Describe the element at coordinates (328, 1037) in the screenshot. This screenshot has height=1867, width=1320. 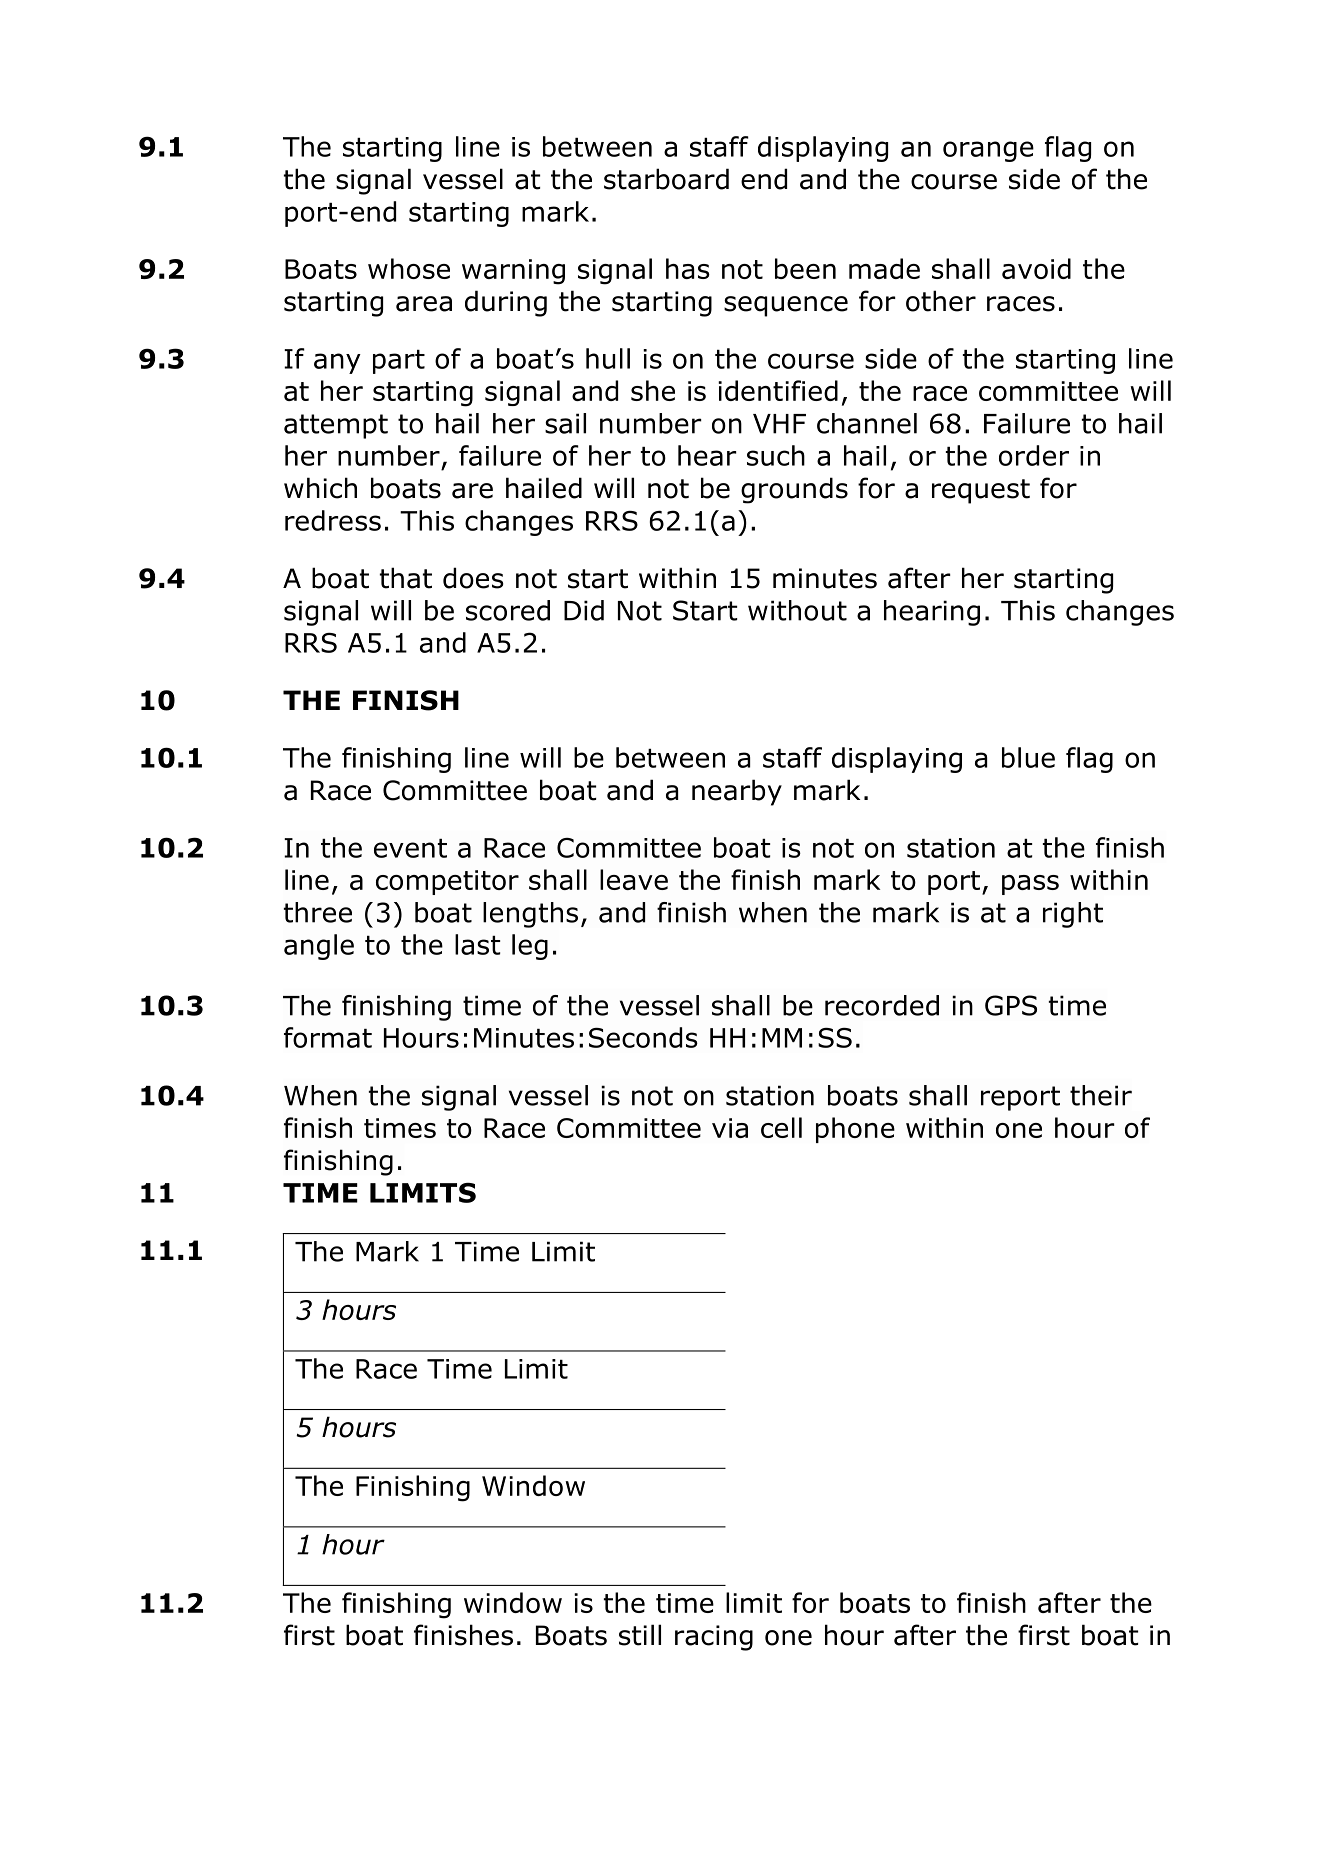
I see `format` at that location.
